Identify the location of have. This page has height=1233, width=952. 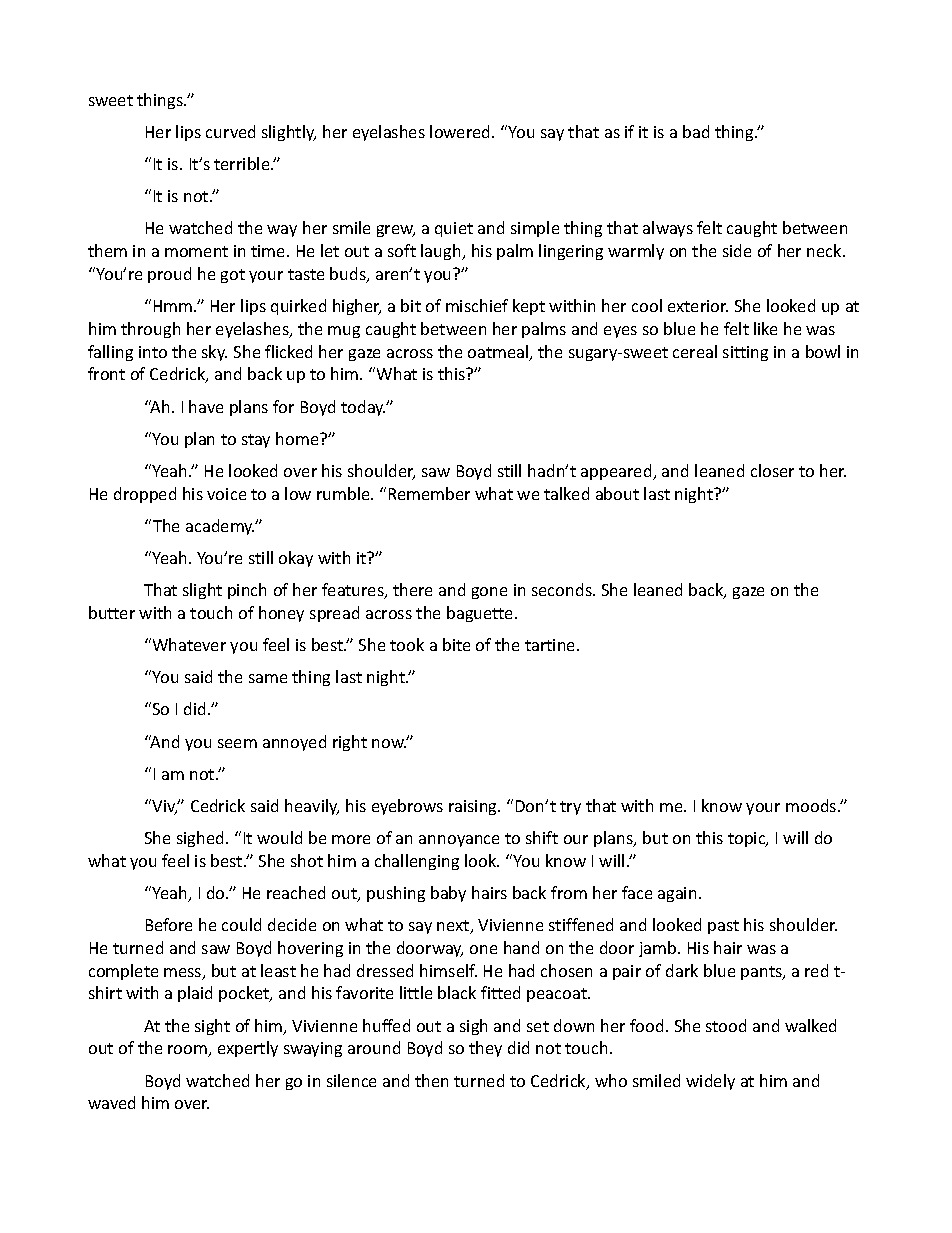
(206, 406).
